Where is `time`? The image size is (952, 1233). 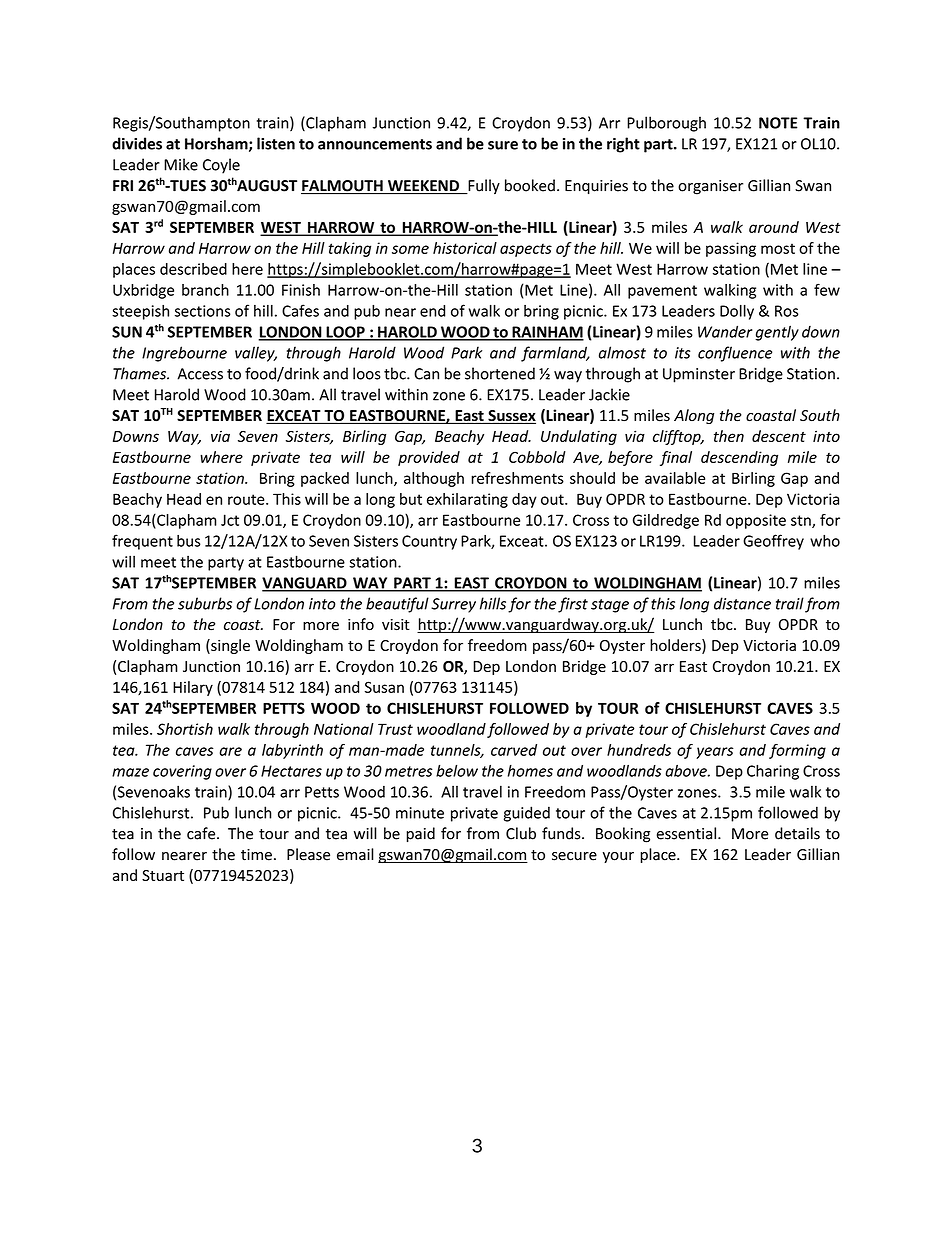 time is located at coordinates (256, 855).
